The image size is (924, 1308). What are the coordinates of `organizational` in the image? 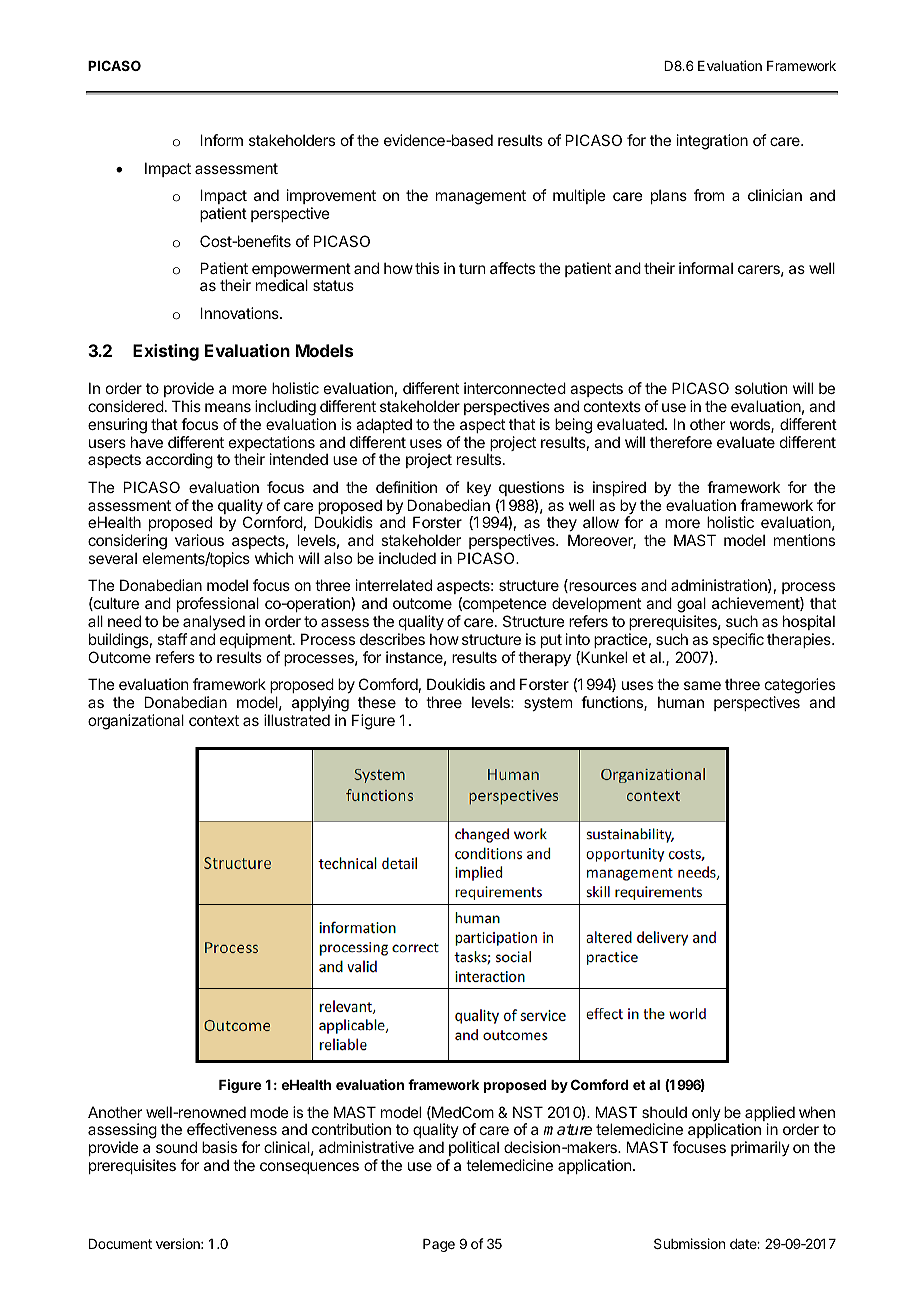 It's located at (136, 722).
